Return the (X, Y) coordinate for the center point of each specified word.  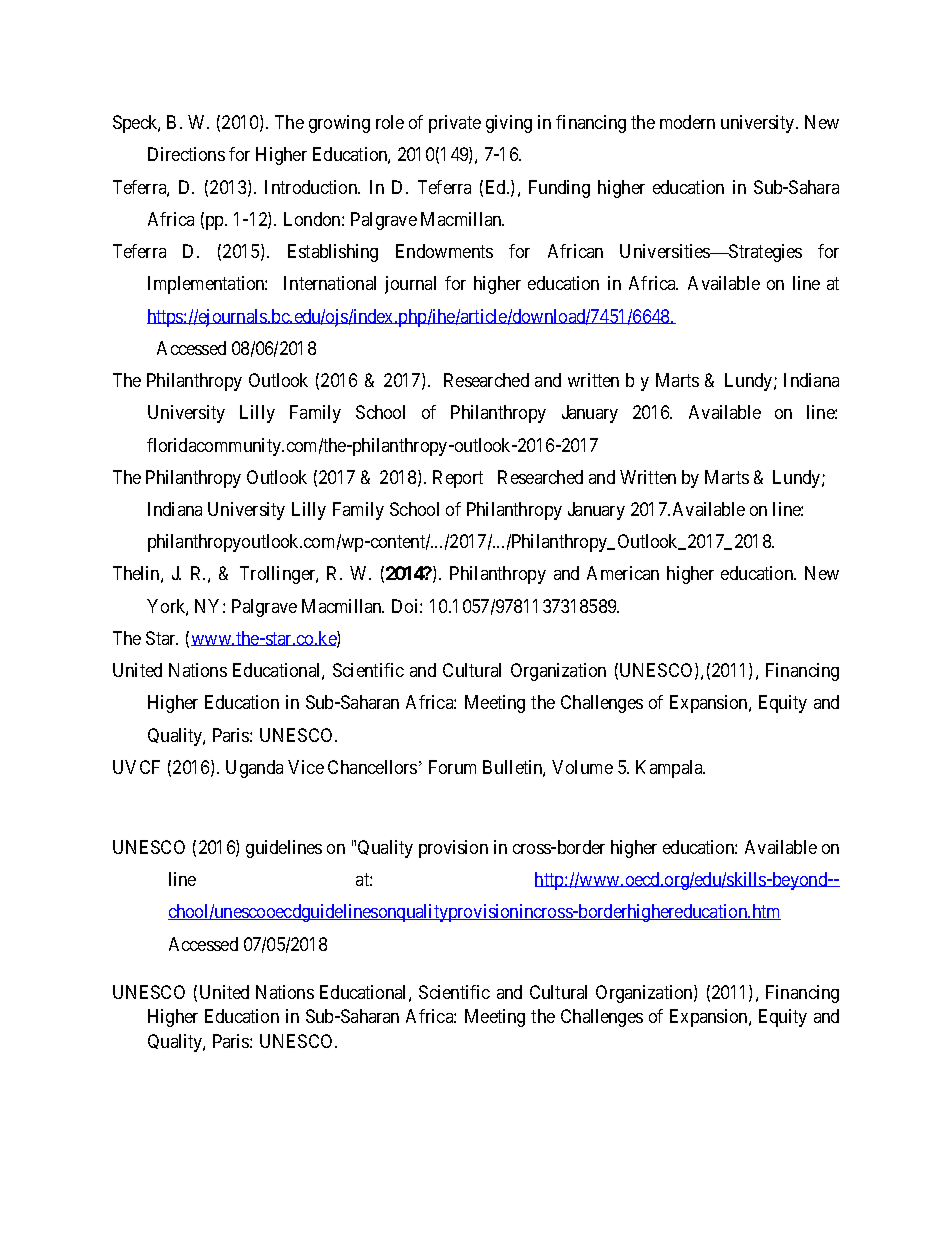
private (455, 124)
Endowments (444, 251)
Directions (186, 154)
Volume (582, 767)
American (623, 573)
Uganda (254, 769)
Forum (452, 767)
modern (687, 122)
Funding (559, 189)
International (330, 283)
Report (458, 479)
